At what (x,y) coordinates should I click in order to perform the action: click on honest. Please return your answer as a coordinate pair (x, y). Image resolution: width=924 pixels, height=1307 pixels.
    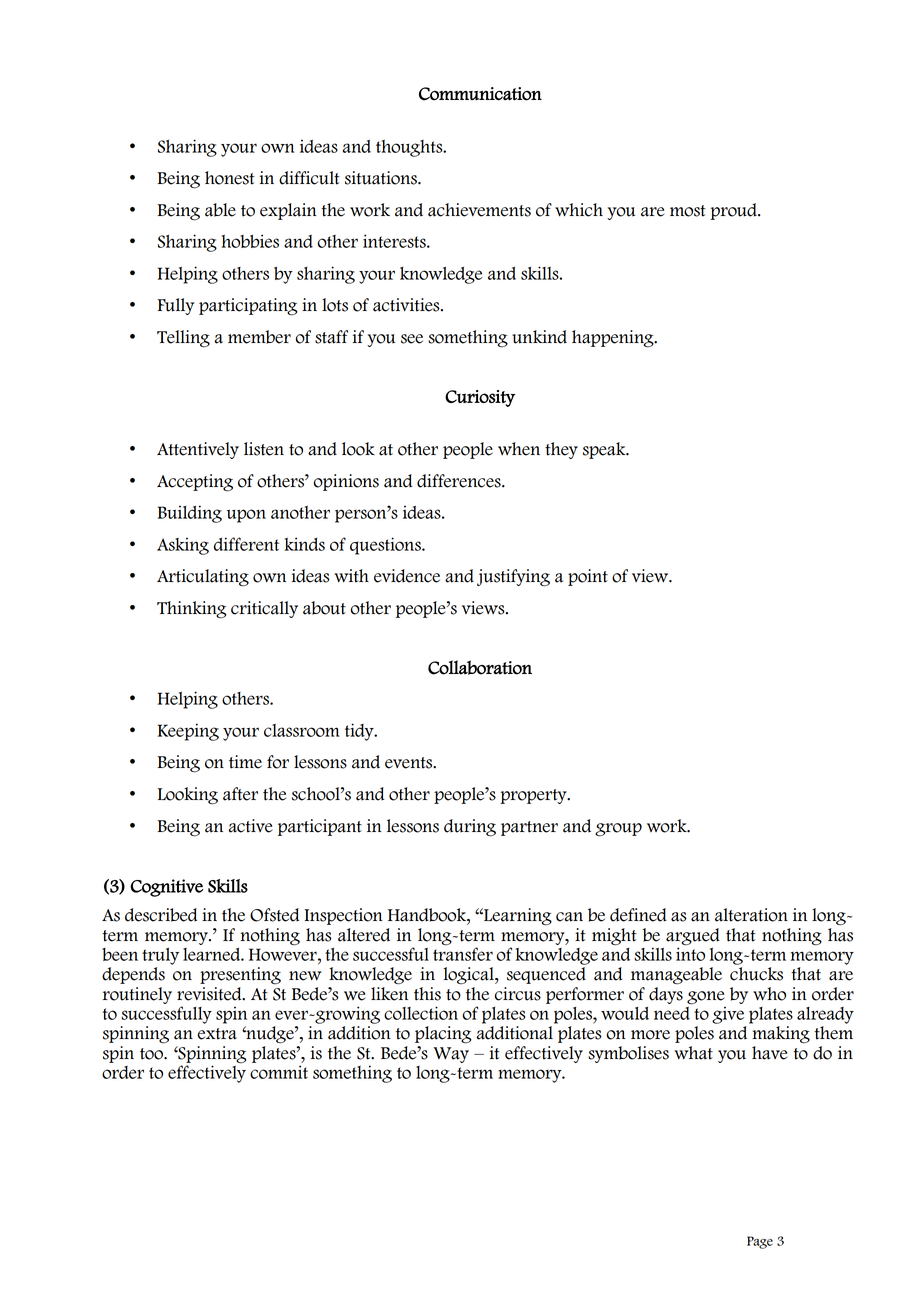
    Looking at the image, I should click on (230, 178).
